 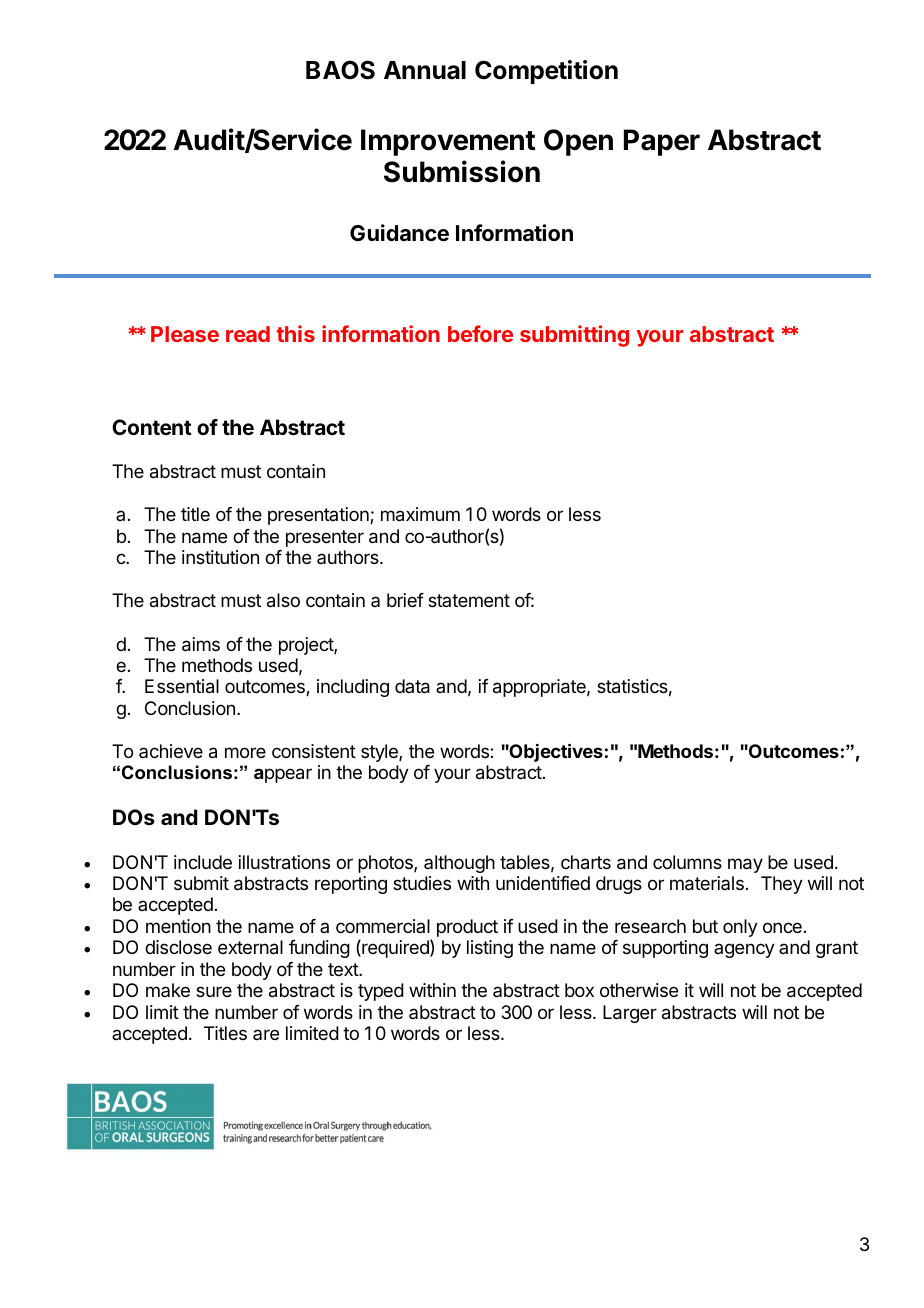 What do you see at coordinates (546, 72) in the image?
I see `Competition` at bounding box center [546, 72].
